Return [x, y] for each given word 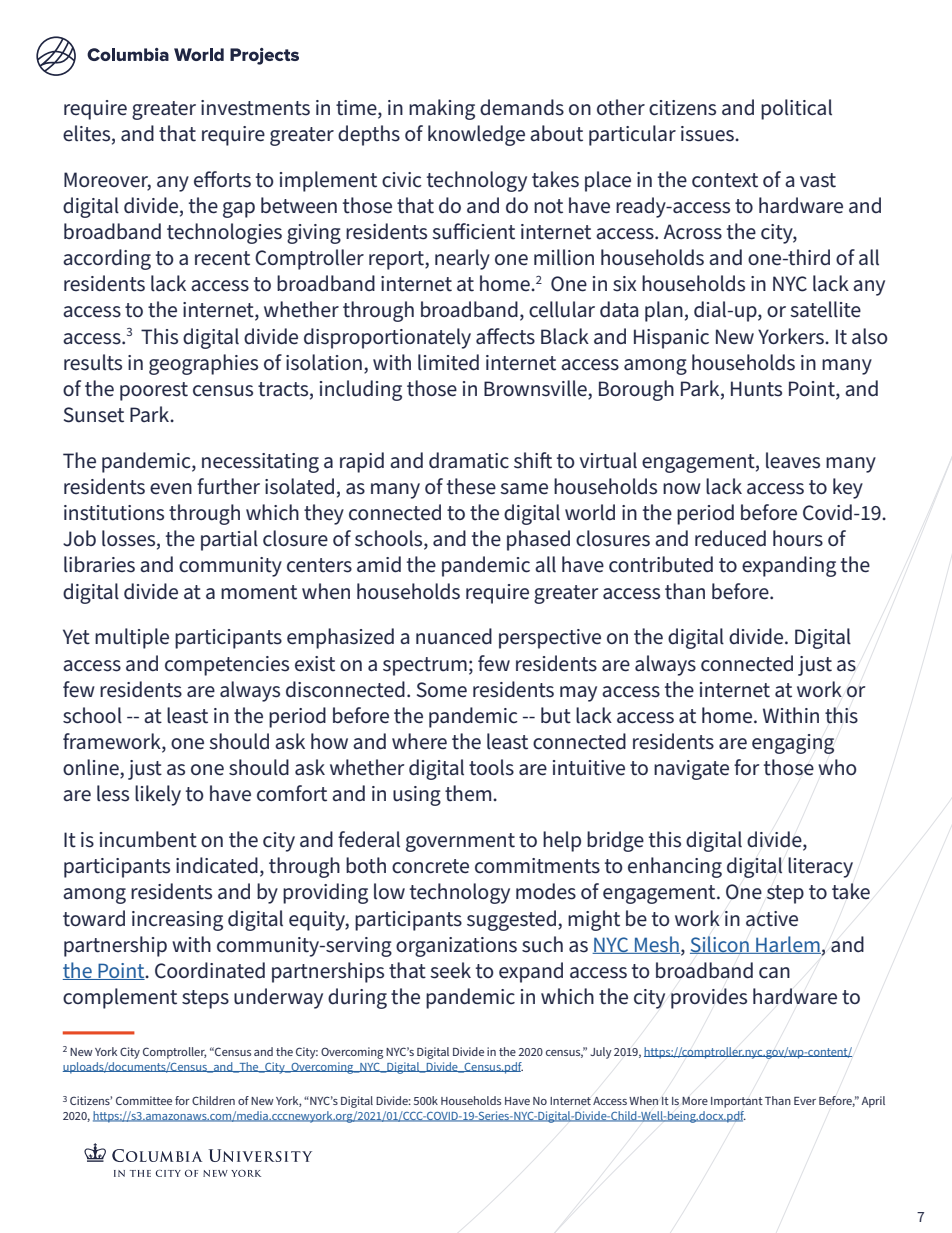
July [601, 1053]
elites [88, 134]
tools [491, 767]
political [796, 109]
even [171, 489]
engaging [793, 744]
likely [158, 795]
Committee [144, 1100]
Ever [805, 1101]
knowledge [476, 135]
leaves [793, 460]
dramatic [469, 460]
